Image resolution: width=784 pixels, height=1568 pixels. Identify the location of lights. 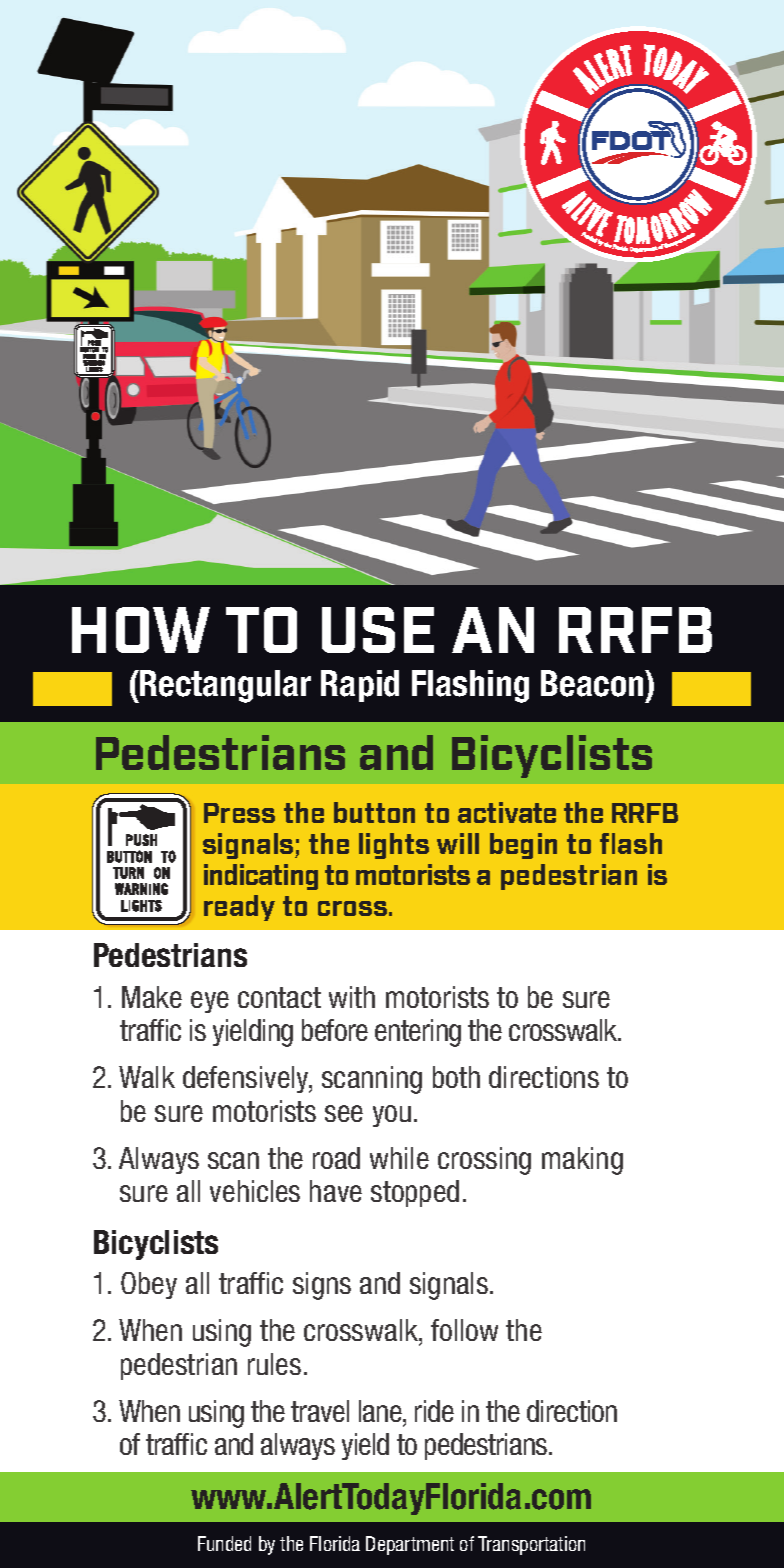
(394, 846).
